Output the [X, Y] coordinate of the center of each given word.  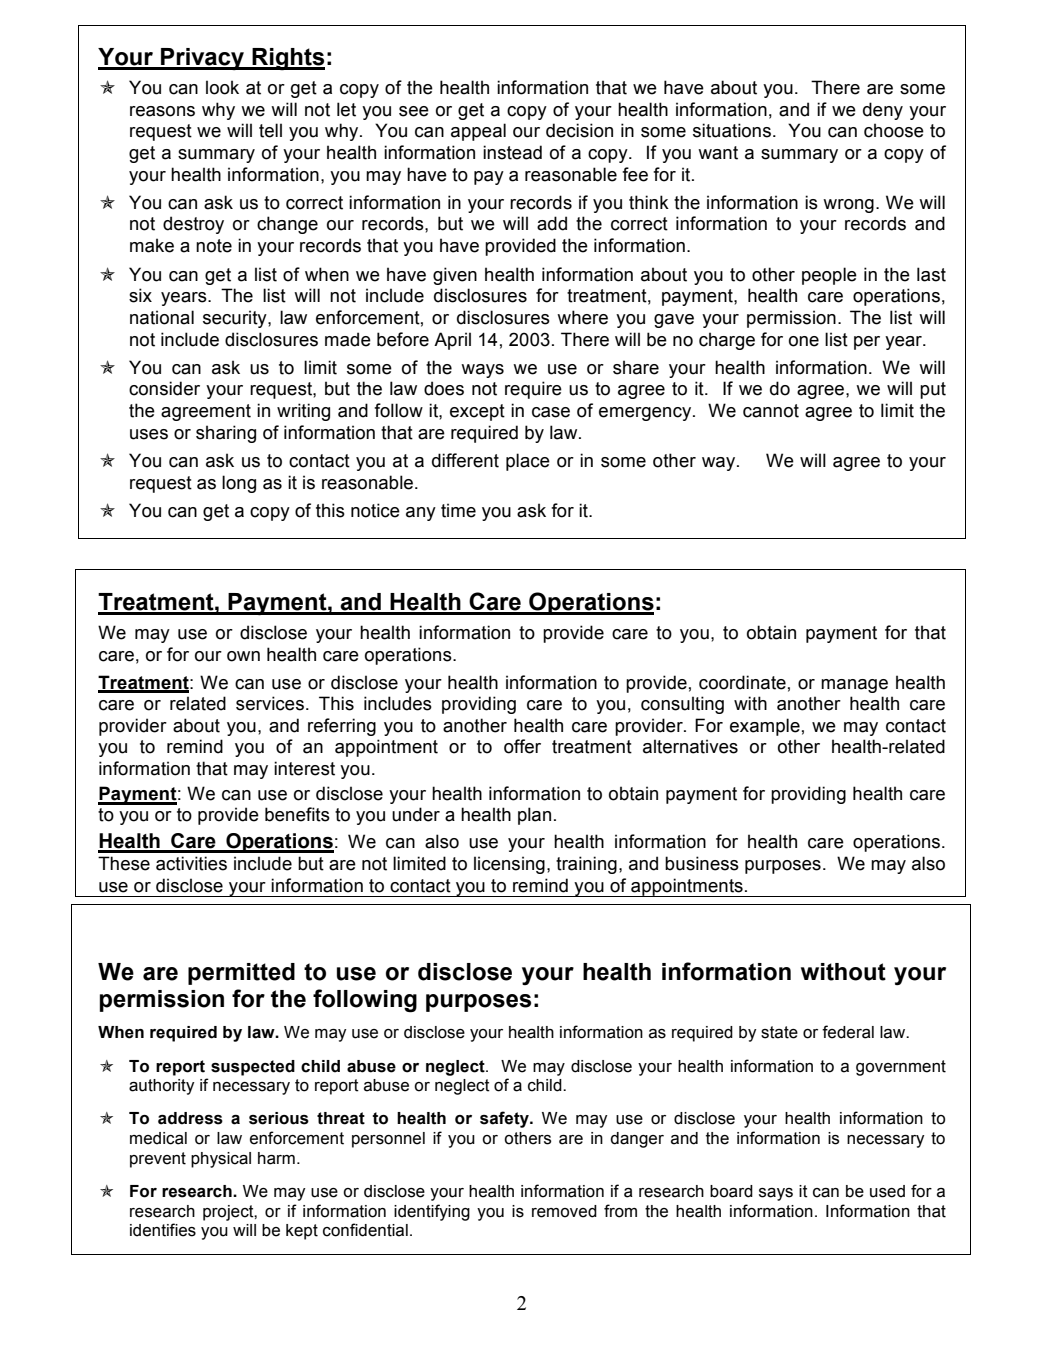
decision [579, 130]
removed [564, 1211]
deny [883, 111]
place [528, 462]
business [702, 863]
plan [534, 816]
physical [221, 1160]
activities [191, 863]
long [239, 484]
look [222, 87]
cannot [771, 411]
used [887, 1191]
